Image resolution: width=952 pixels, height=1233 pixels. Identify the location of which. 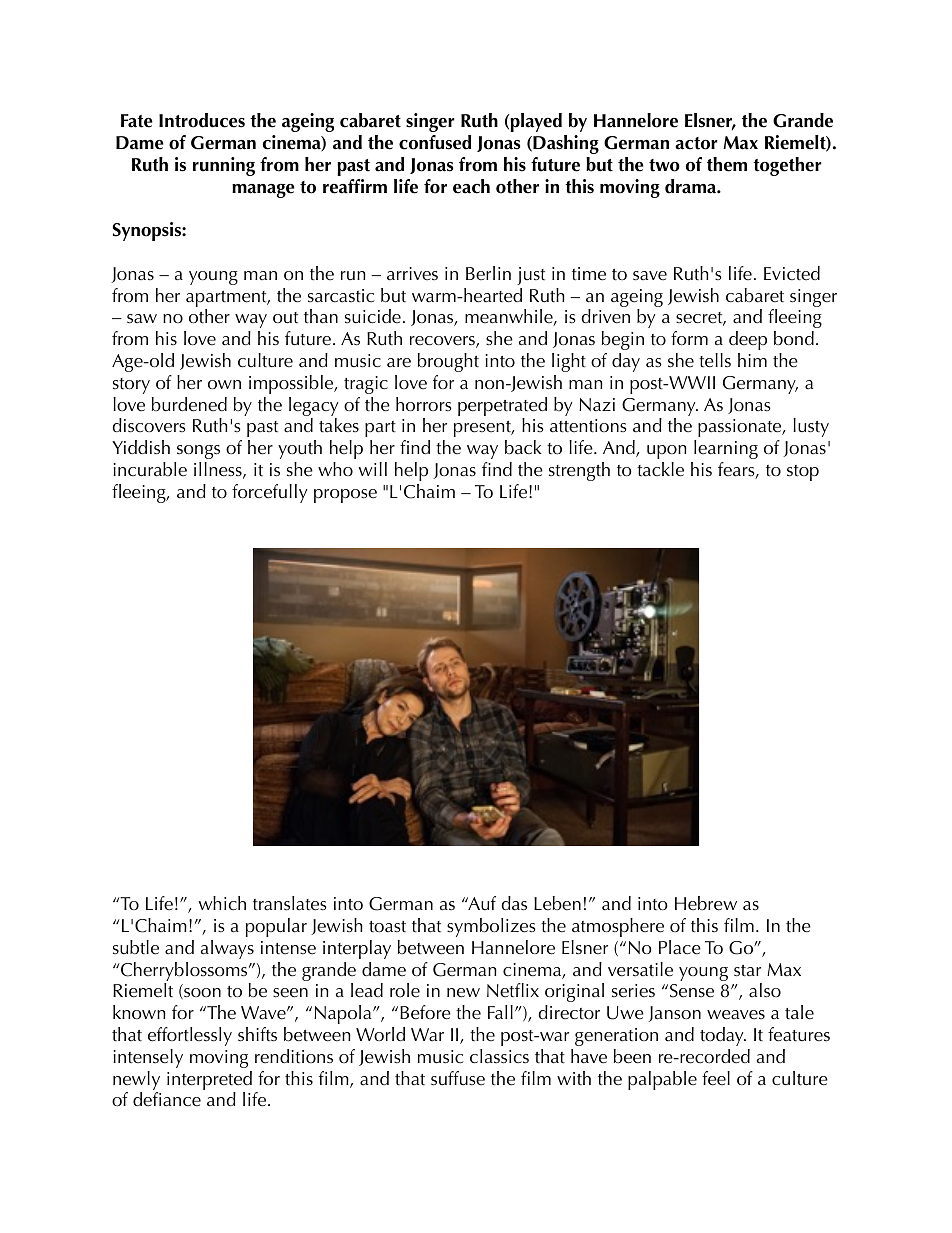
(222, 903).
